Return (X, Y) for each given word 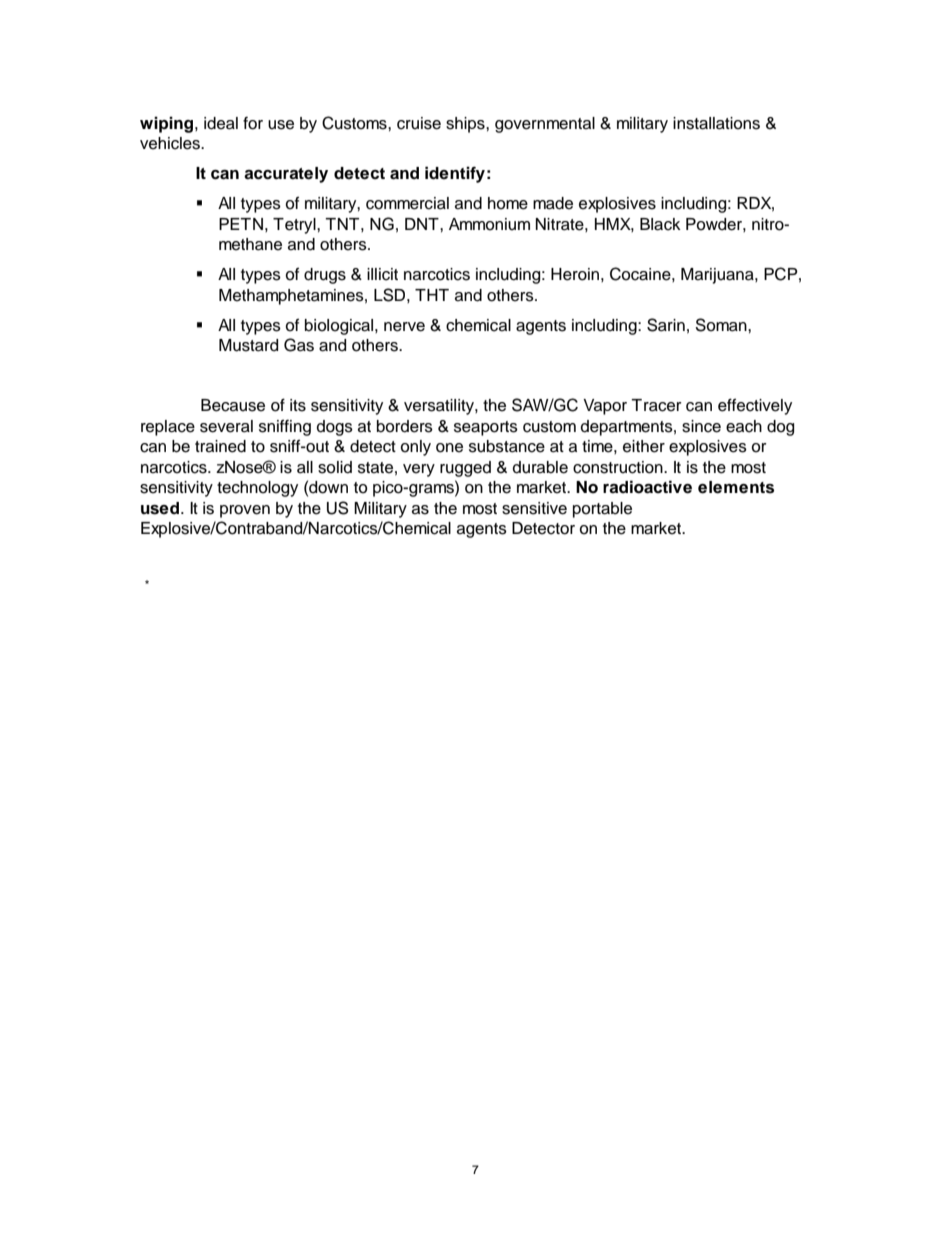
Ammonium (489, 224)
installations (716, 123)
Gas (299, 345)
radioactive (647, 487)
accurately (286, 175)
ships (466, 125)
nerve (404, 327)
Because (233, 405)
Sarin (666, 325)
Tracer (656, 405)
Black (660, 224)
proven (245, 511)
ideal (221, 123)
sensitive (534, 508)
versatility (440, 407)
